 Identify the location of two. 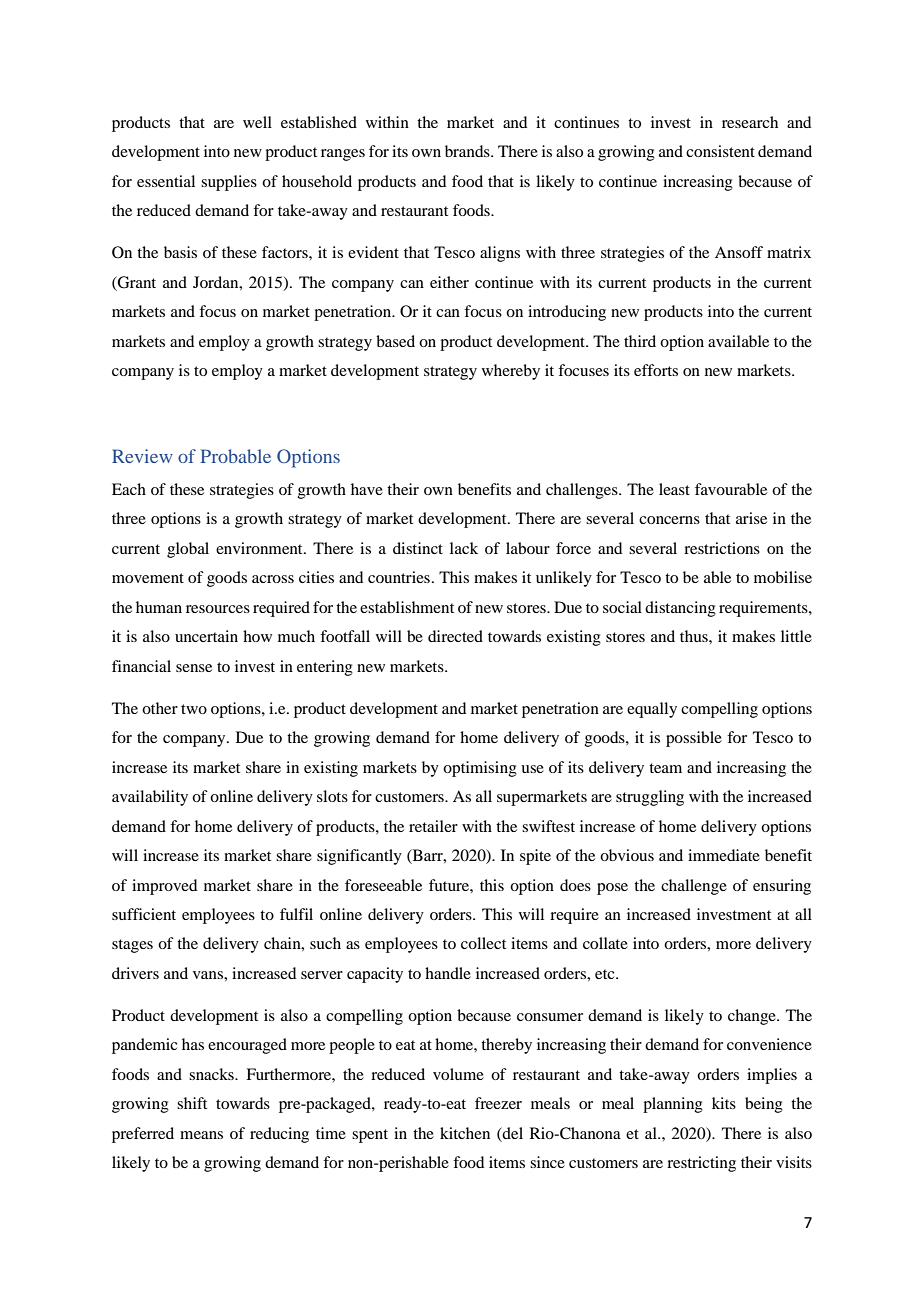
(194, 709).
